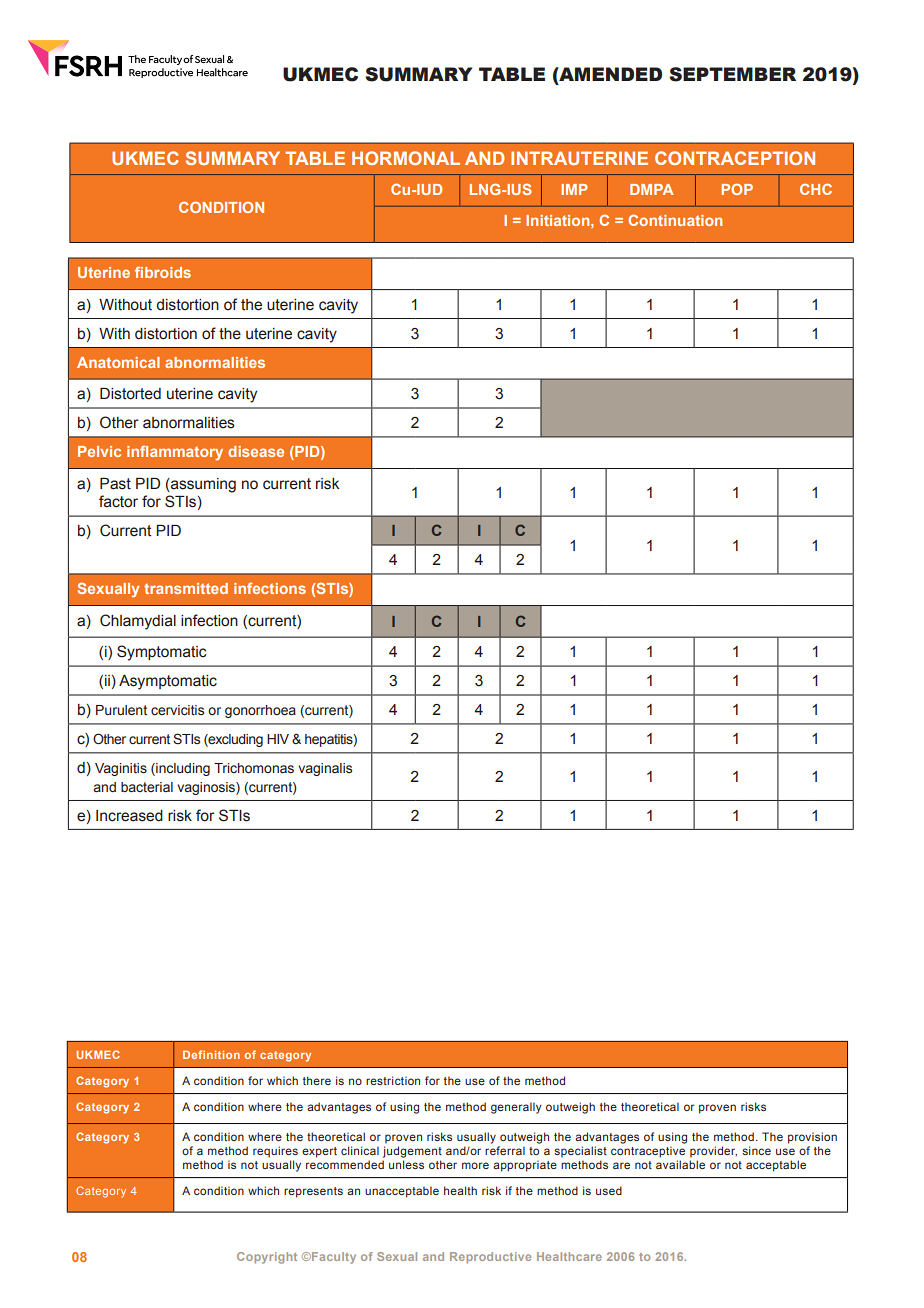  What do you see at coordinates (406, 158) in the screenshot?
I see `HORMONAL` at bounding box center [406, 158].
